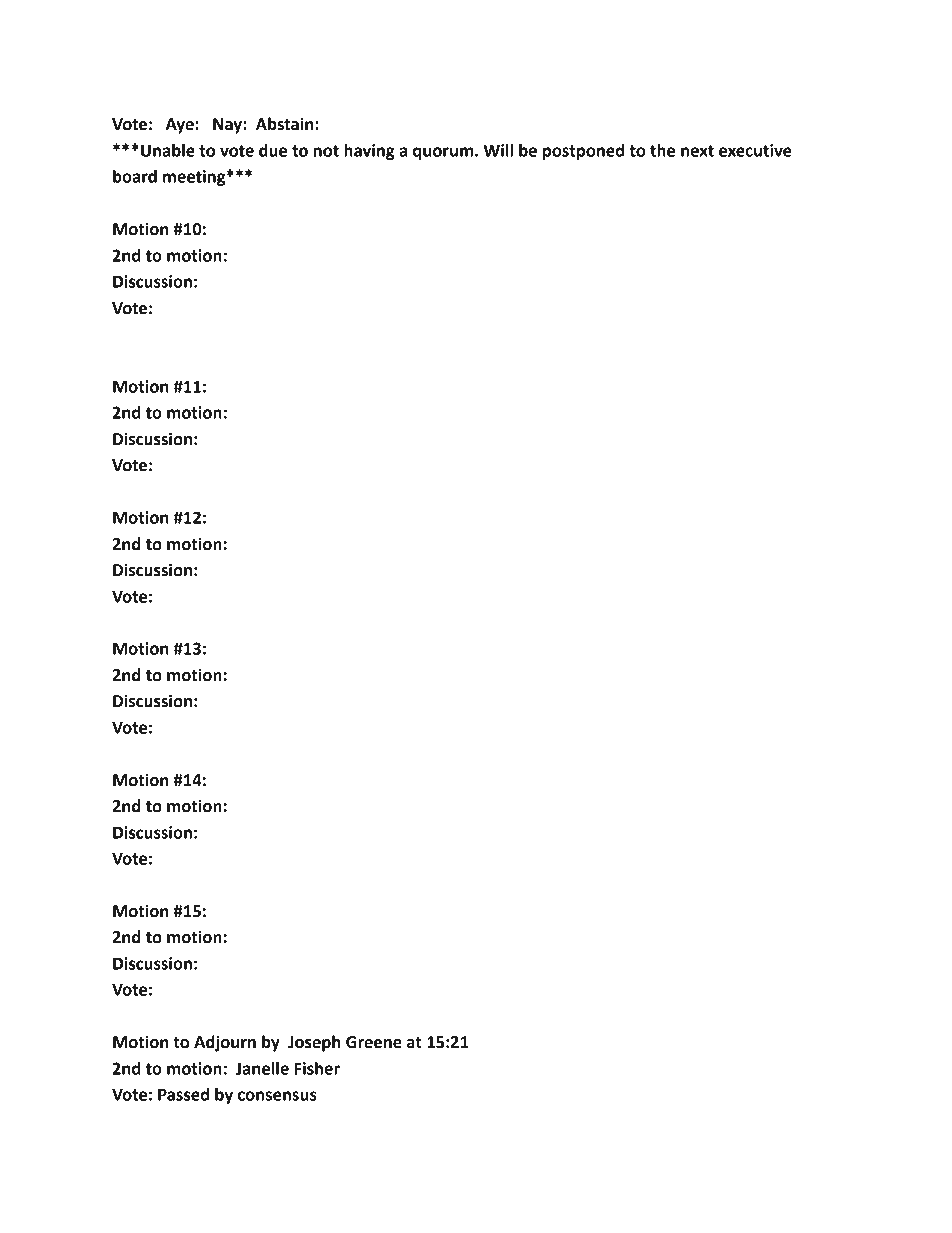  What do you see at coordinates (135, 176) in the document?
I see `board` at bounding box center [135, 176].
